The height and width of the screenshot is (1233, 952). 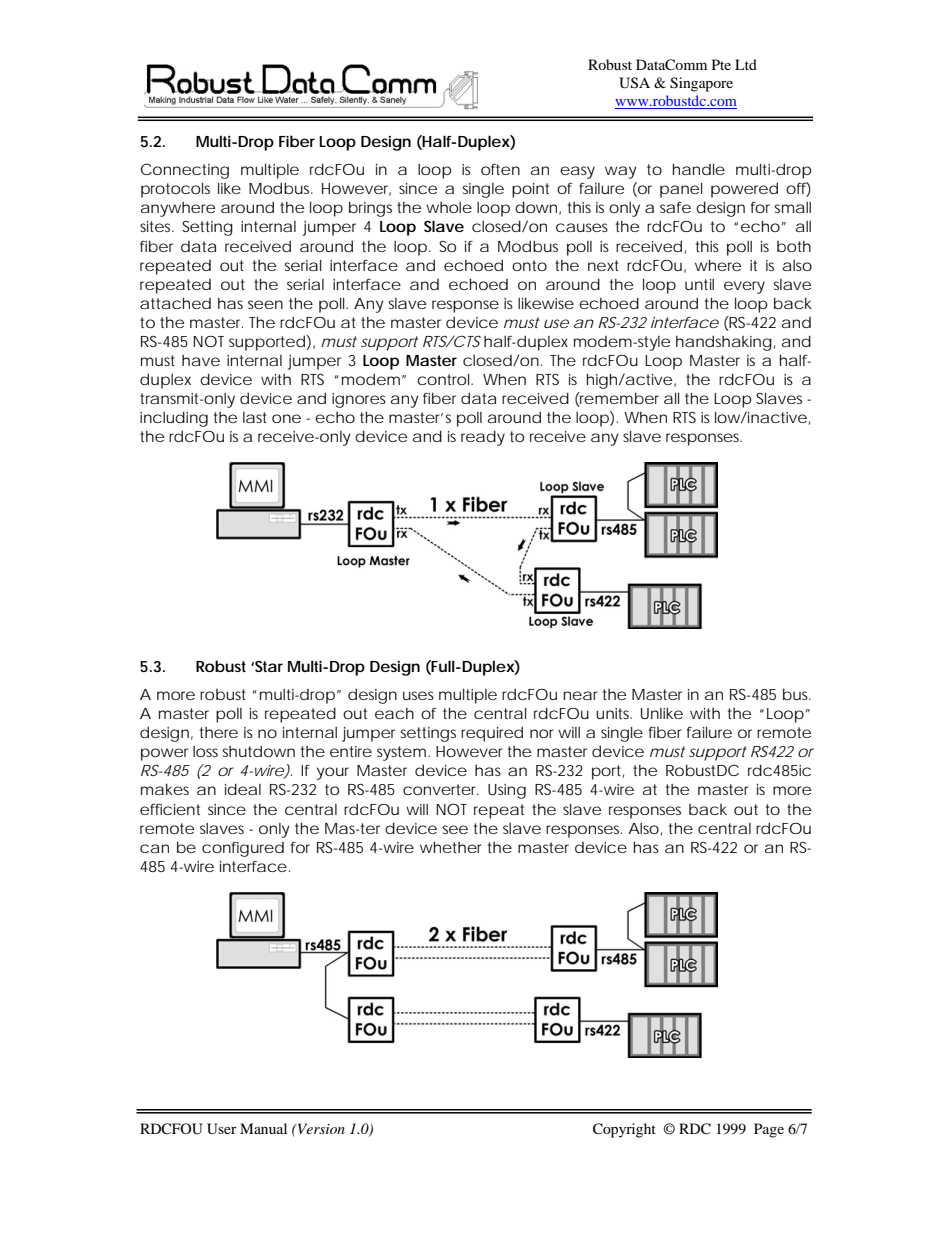 What do you see at coordinates (185, 171) in the screenshot?
I see `Connecting` at bounding box center [185, 171].
